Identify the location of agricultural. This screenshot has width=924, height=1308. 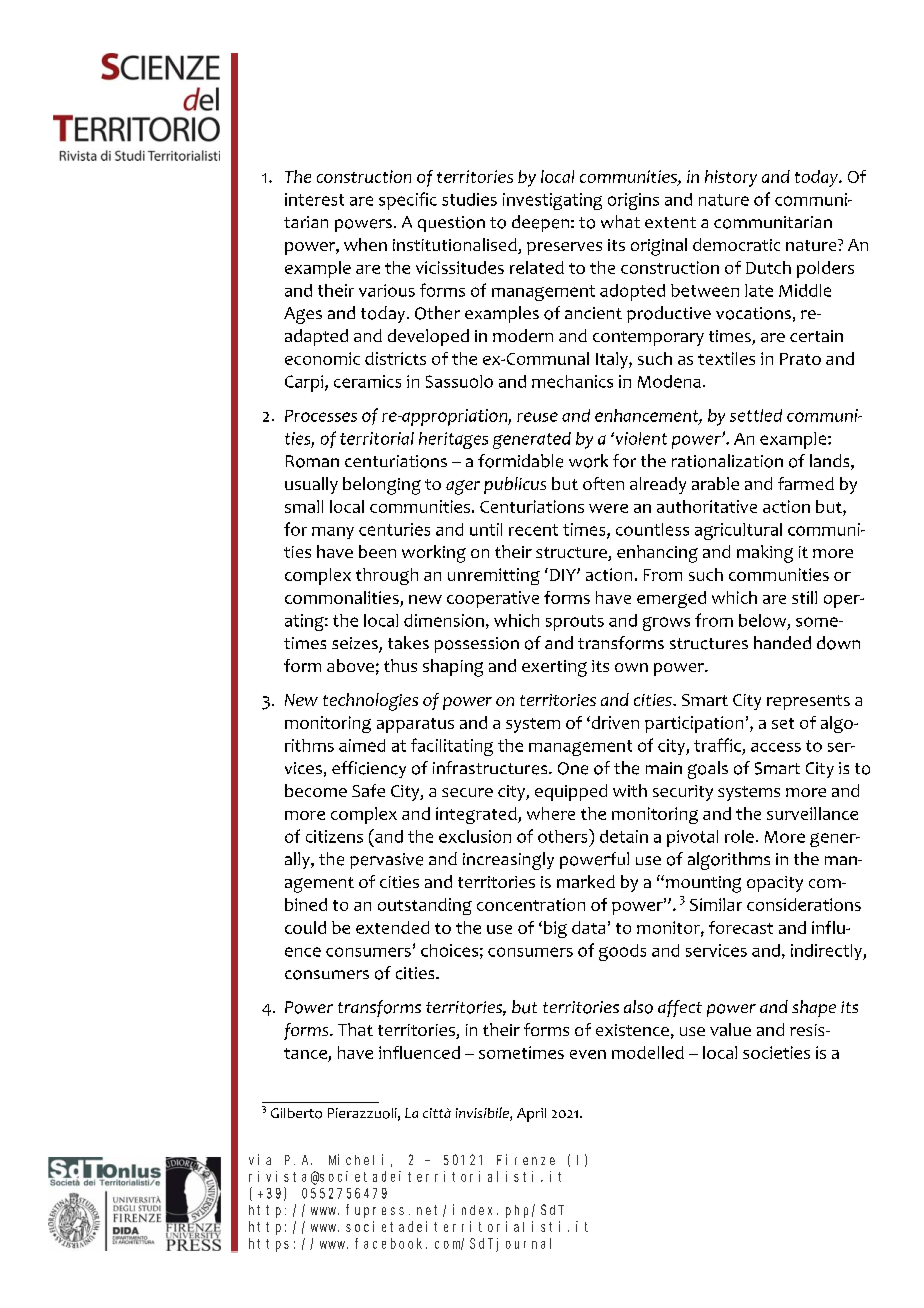
(738, 531).
